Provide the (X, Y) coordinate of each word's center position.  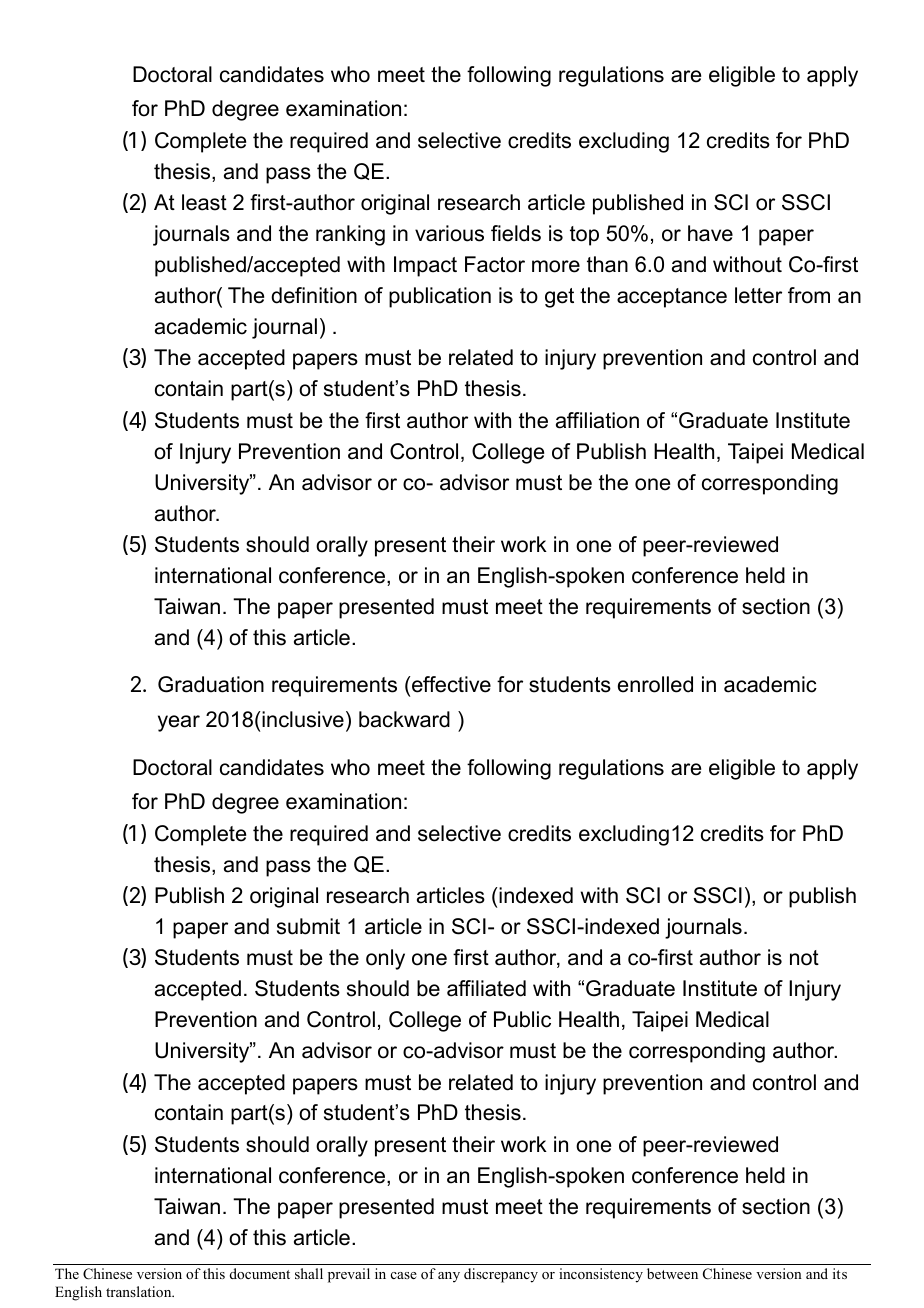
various (449, 233)
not (804, 958)
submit (308, 926)
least (204, 202)
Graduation (211, 684)
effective (450, 684)
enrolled (655, 684)
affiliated (486, 988)
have (710, 233)
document (260, 1273)
